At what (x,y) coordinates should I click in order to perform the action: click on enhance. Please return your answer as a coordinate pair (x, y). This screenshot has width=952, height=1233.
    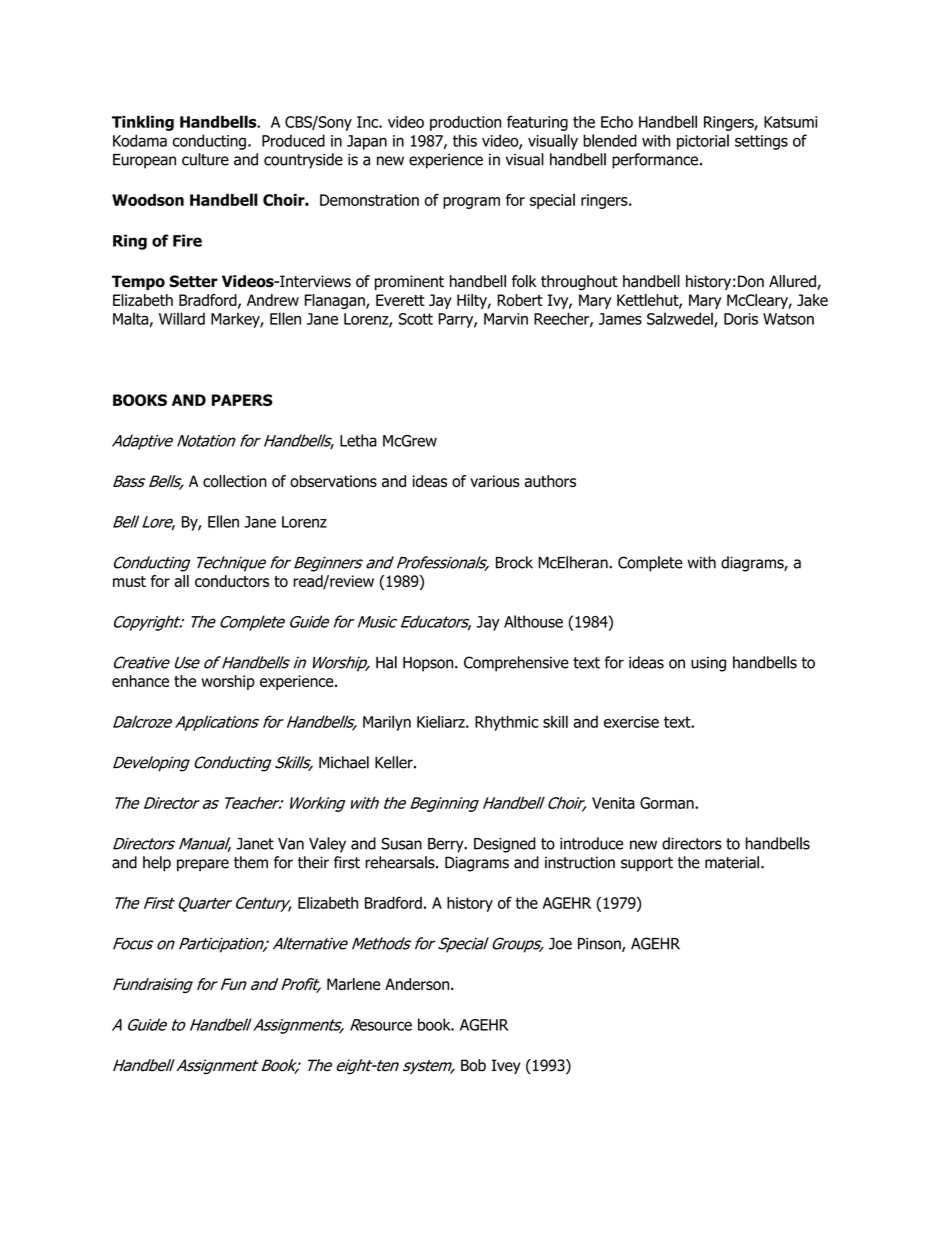
    Looking at the image, I should click on (140, 681).
